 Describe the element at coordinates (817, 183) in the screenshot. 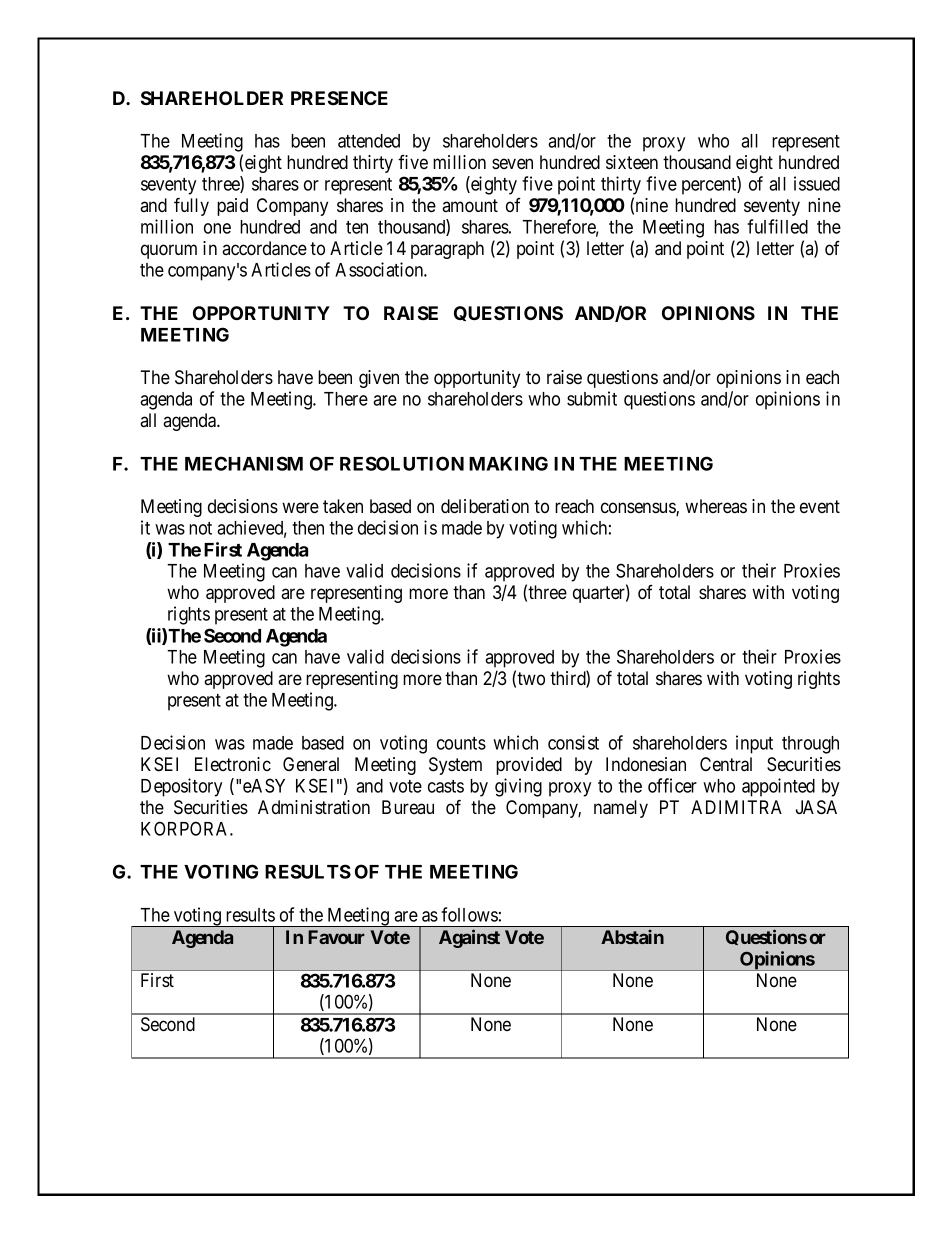

I see `issued` at that location.
